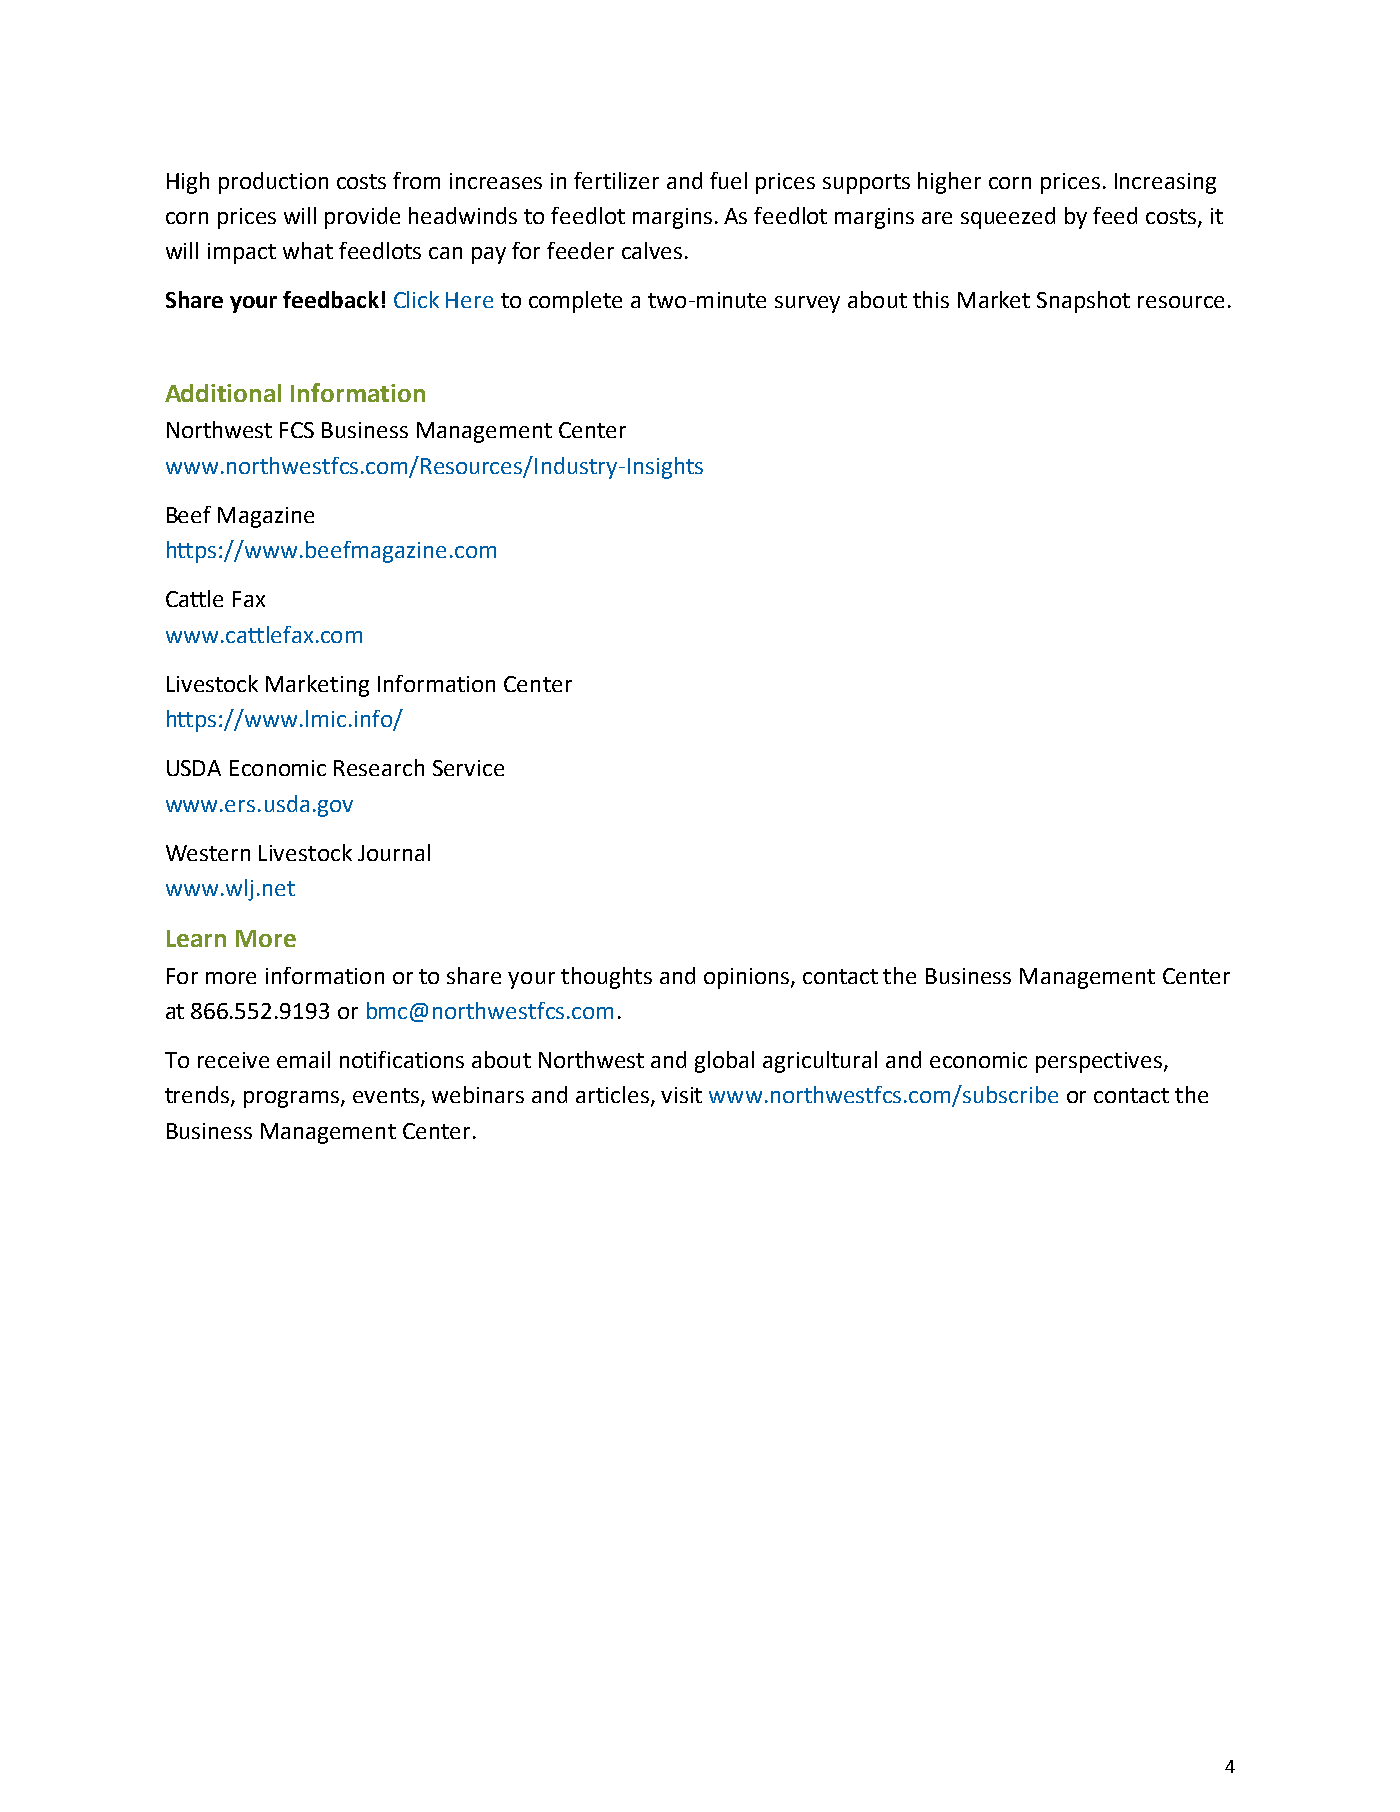 Image resolution: width=1400 pixels, height=1812 pixels. Describe the element at coordinates (379, 767) in the page. I see `Research` at that location.
